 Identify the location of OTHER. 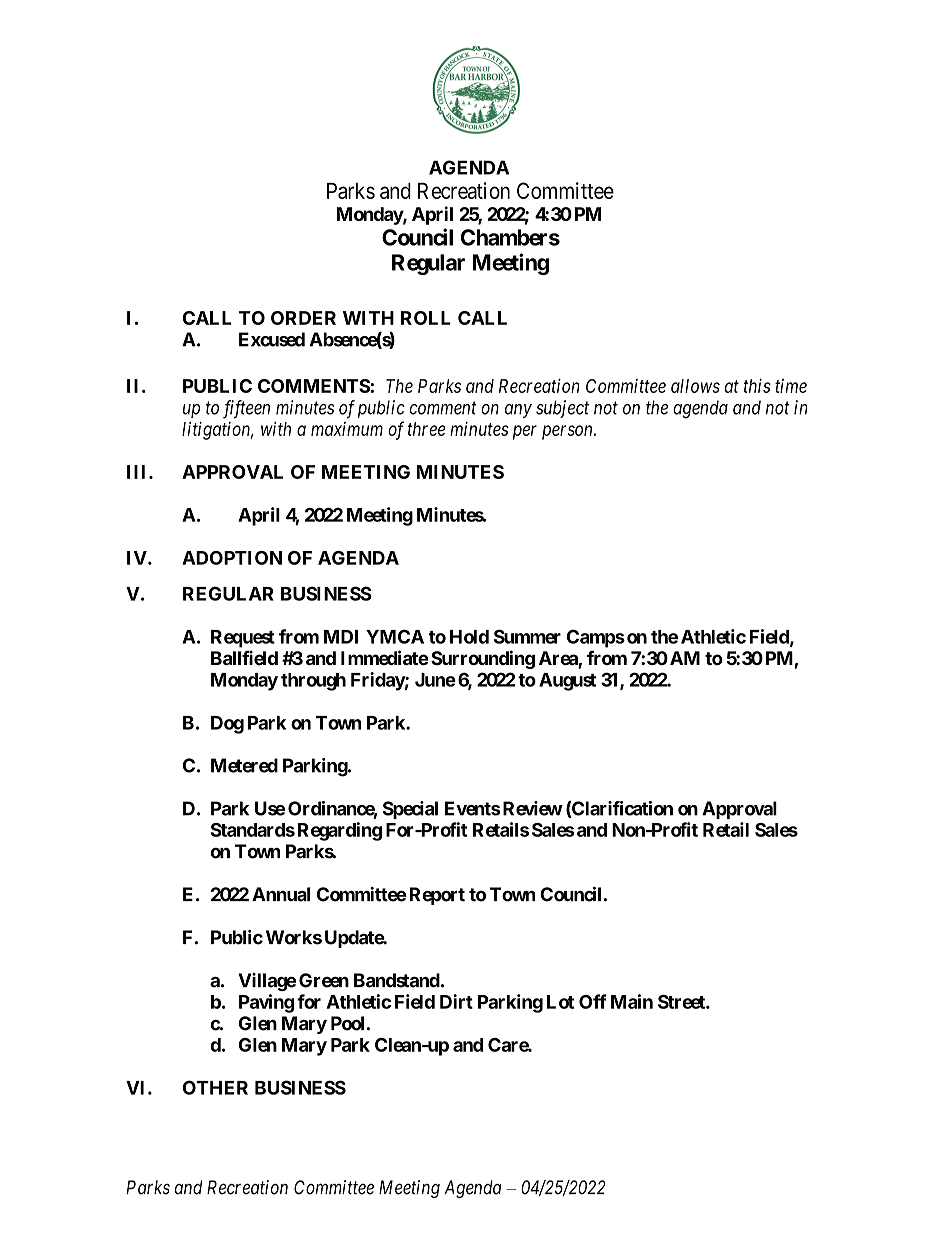
(215, 1087).
